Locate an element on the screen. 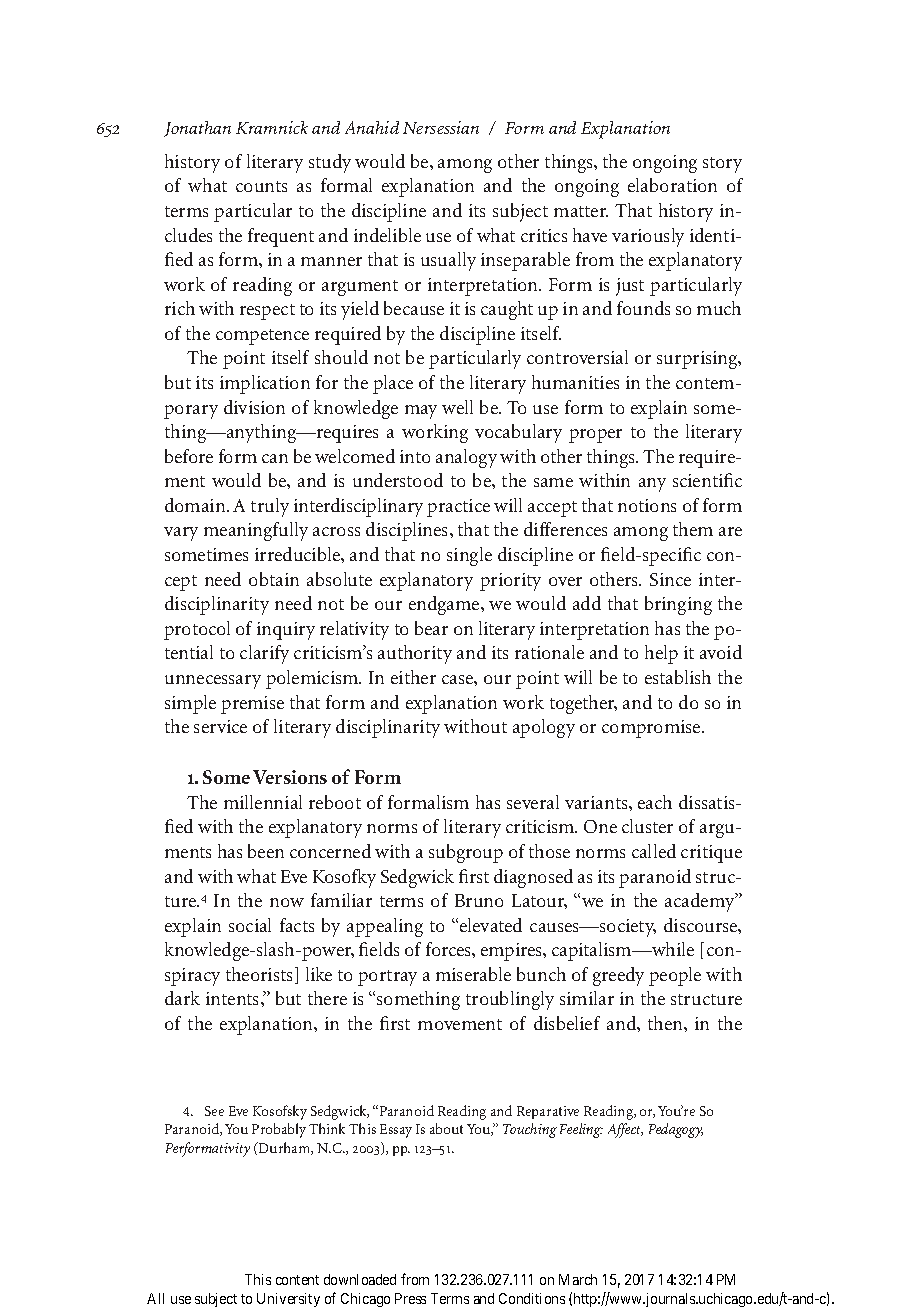  March is located at coordinates (578, 1279).
